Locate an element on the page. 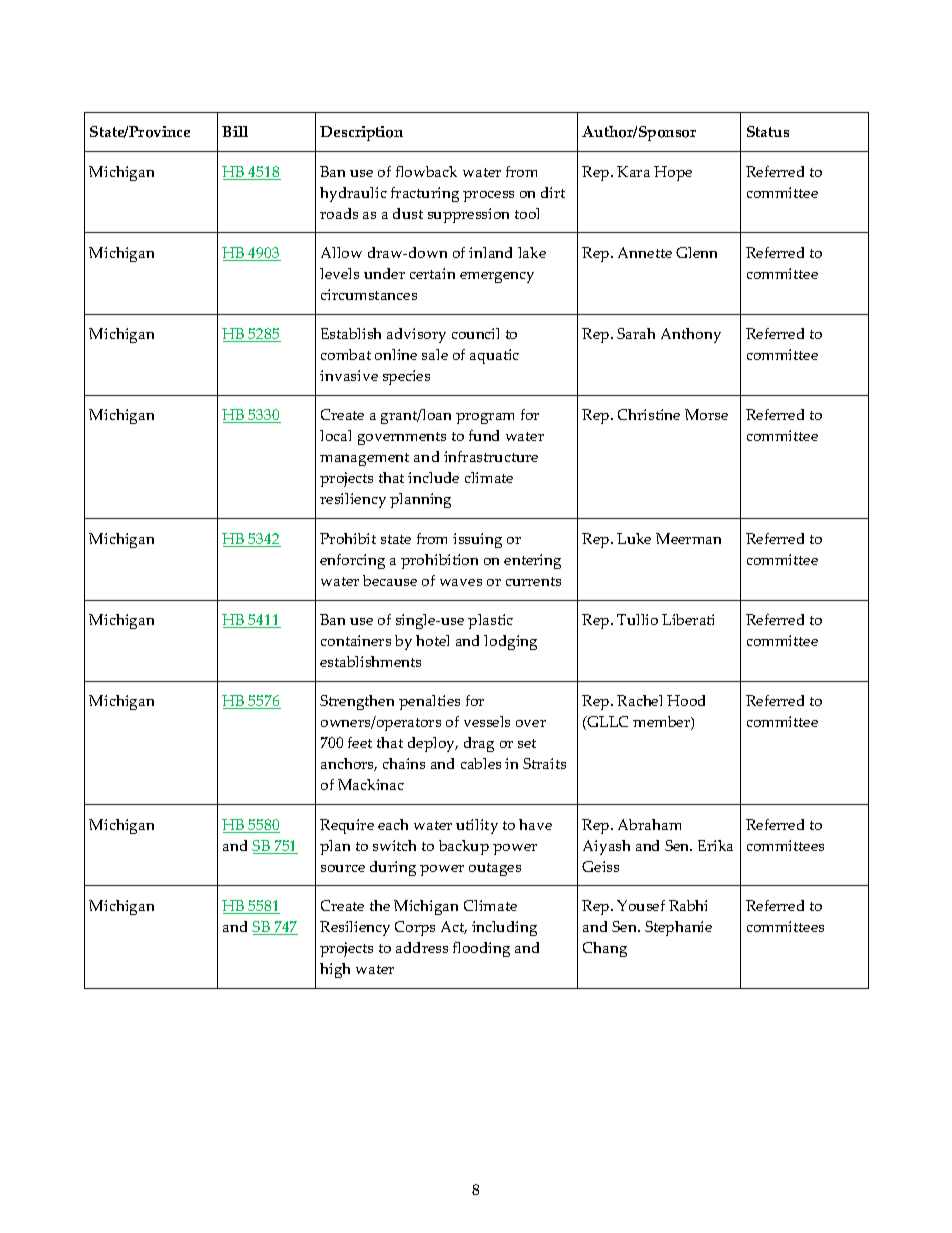  process is located at coordinates (488, 196).
